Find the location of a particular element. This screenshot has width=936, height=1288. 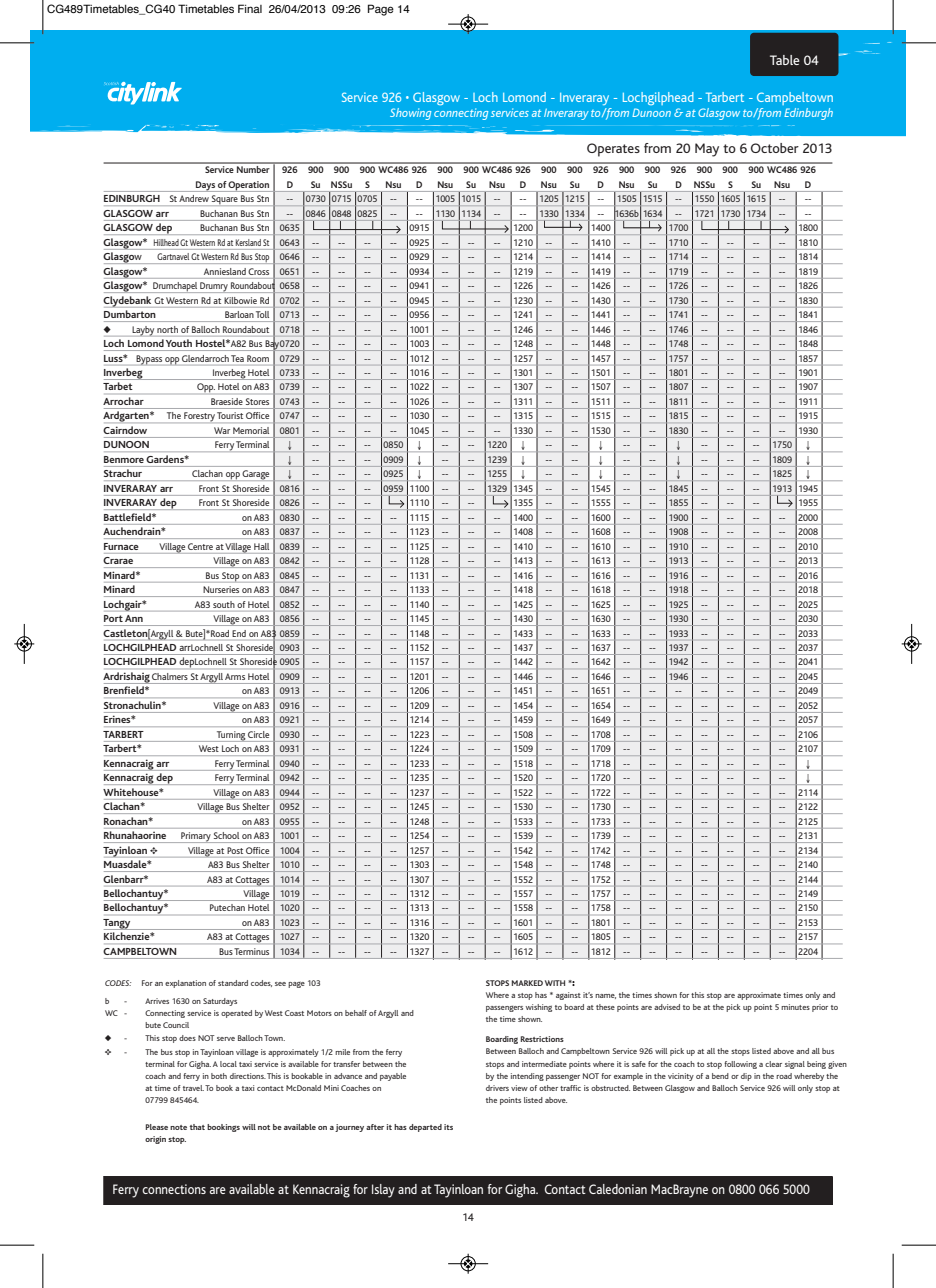

Operates is located at coordinates (613, 150).
